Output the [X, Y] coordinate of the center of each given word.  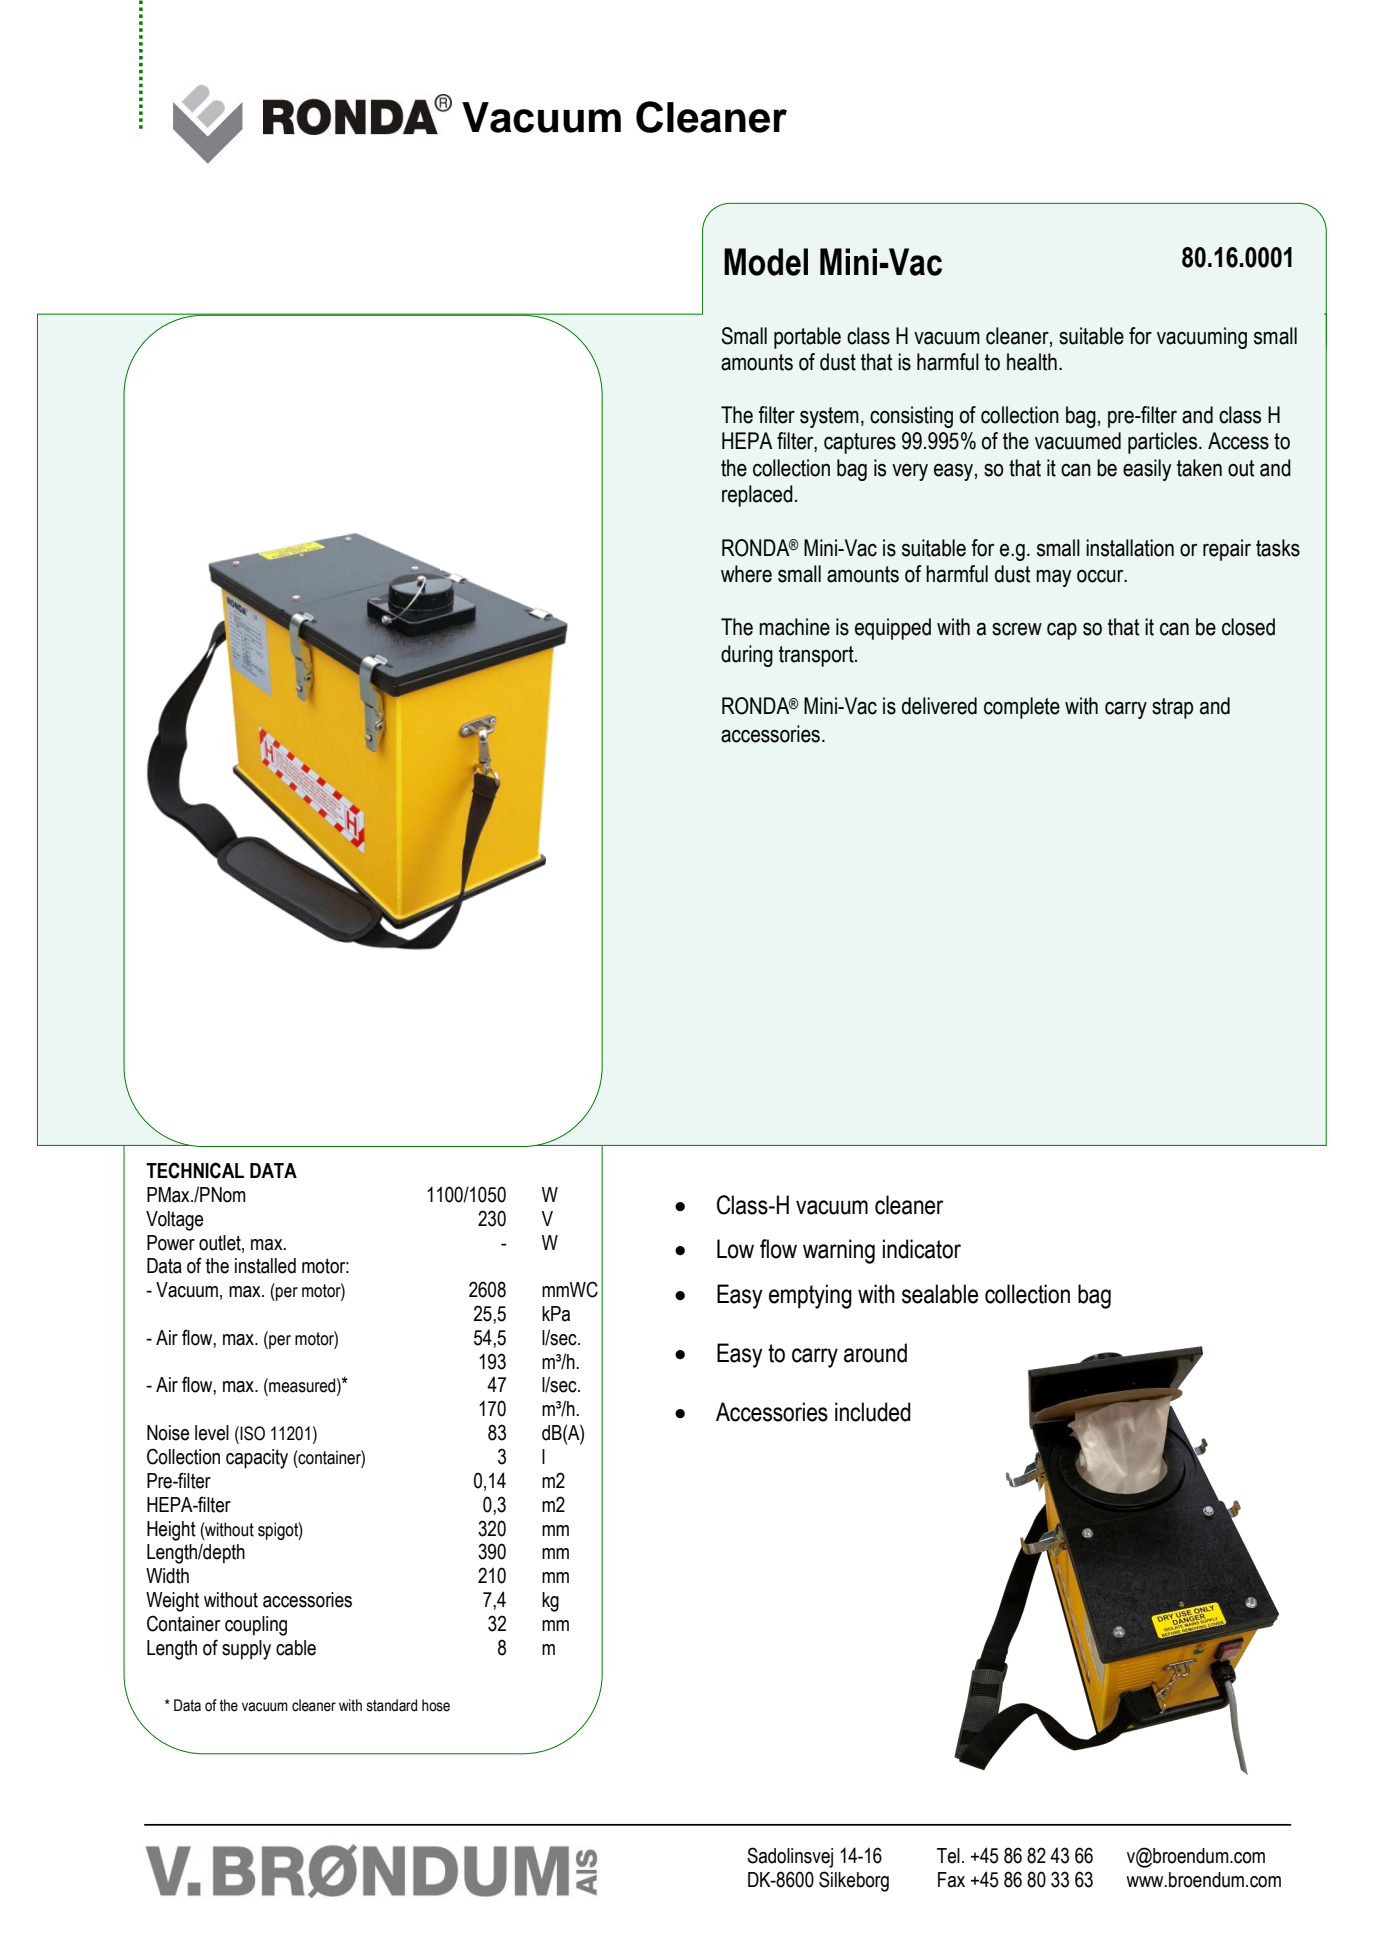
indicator [922, 1249]
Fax [951, 1880]
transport [817, 656]
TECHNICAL [195, 1170]
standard [392, 1705]
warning [839, 1251]
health [1032, 362]
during [747, 656]
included [873, 1412]
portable [807, 338]
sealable [940, 1294]
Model [766, 262]
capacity [257, 1459]
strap [1172, 708]
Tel [948, 1856]
